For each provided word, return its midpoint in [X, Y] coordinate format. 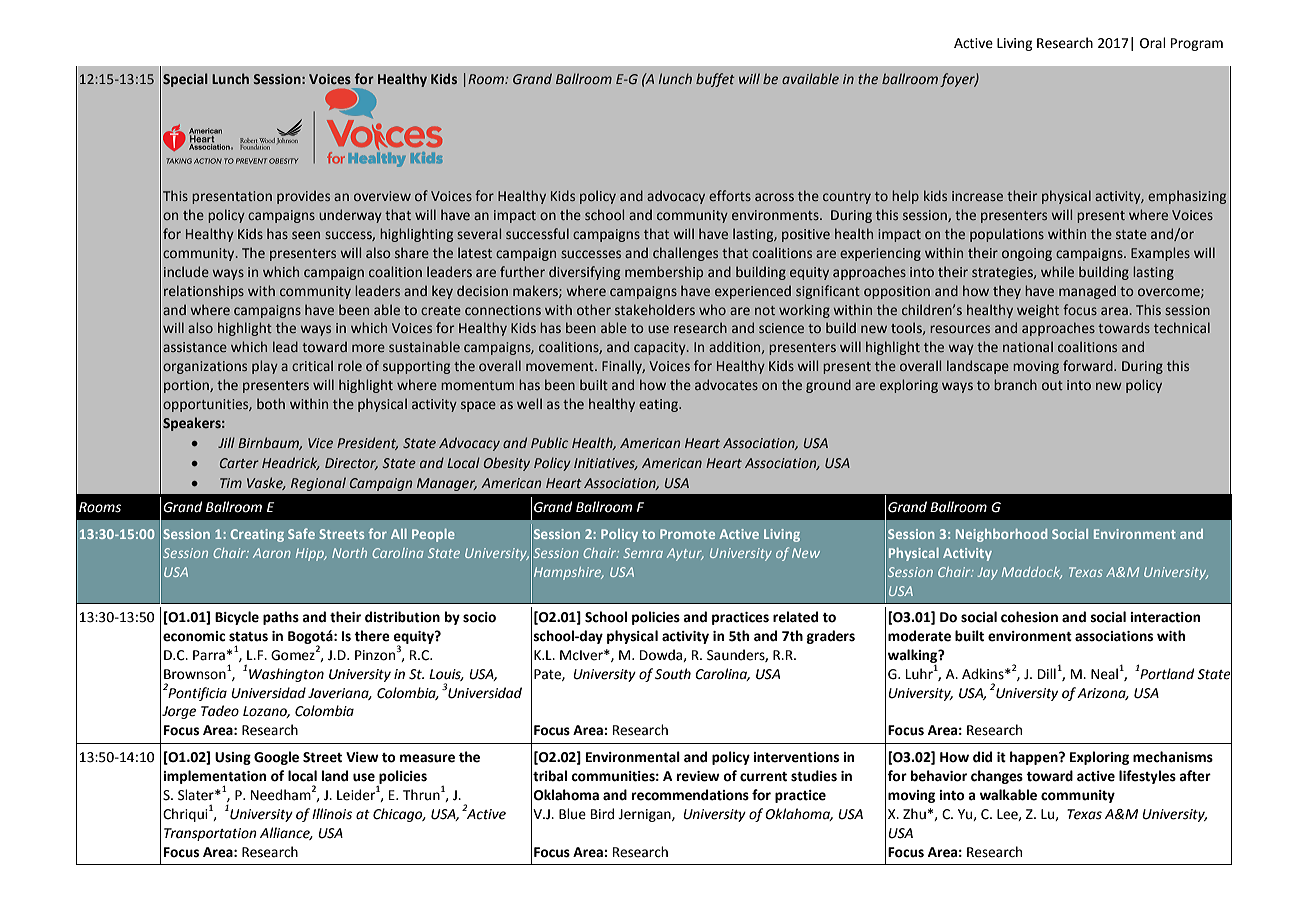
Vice [320, 443]
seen [306, 235]
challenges [685, 254]
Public [549, 442]
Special [185, 80]
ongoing [1027, 254]
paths [281, 618]
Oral [1153, 43]
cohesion [1029, 617]
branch [1015, 384]
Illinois [332, 814]
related [795, 617]
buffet [715, 80]
